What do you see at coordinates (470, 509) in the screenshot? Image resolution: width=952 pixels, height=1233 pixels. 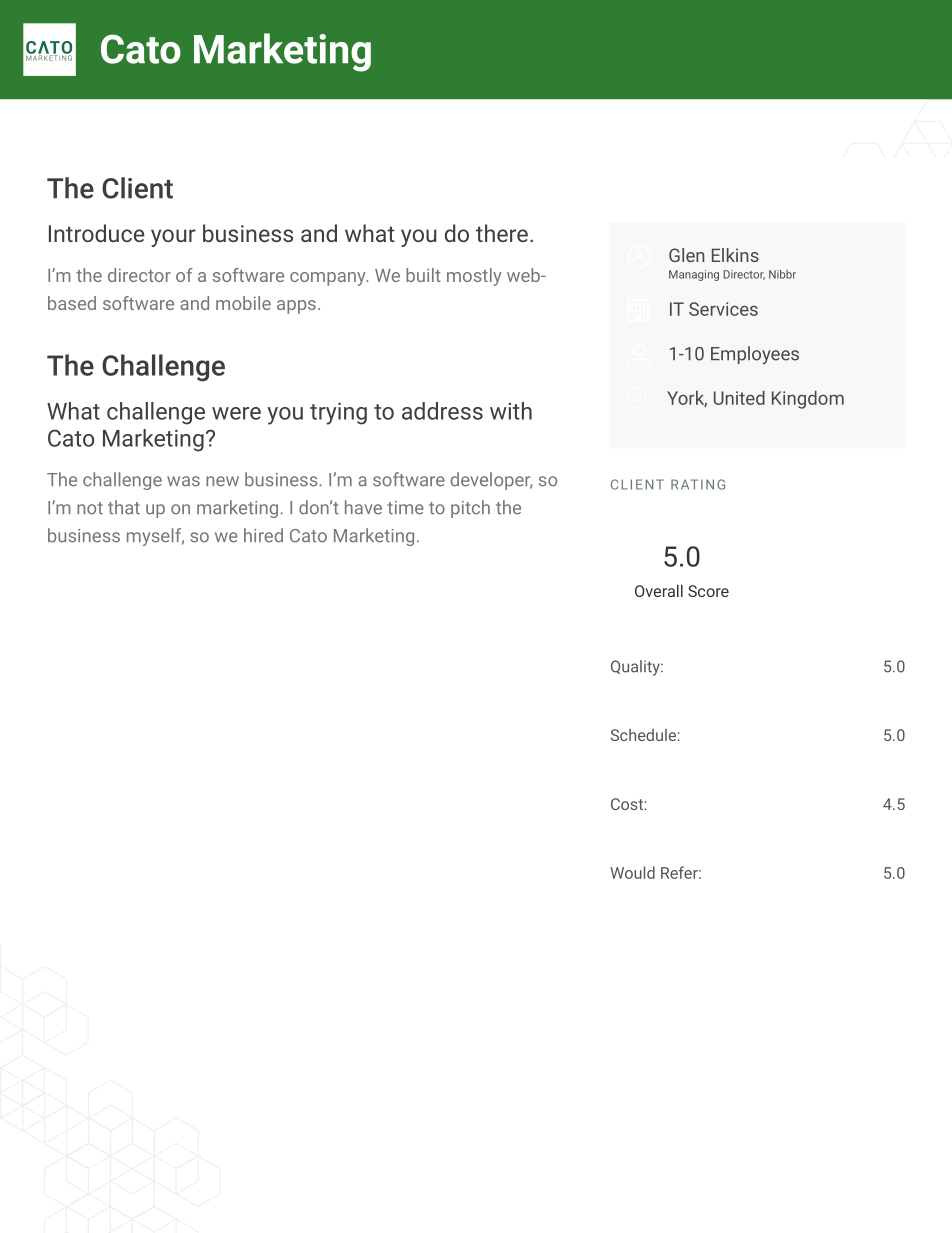 I see `pitch` at bounding box center [470, 509].
